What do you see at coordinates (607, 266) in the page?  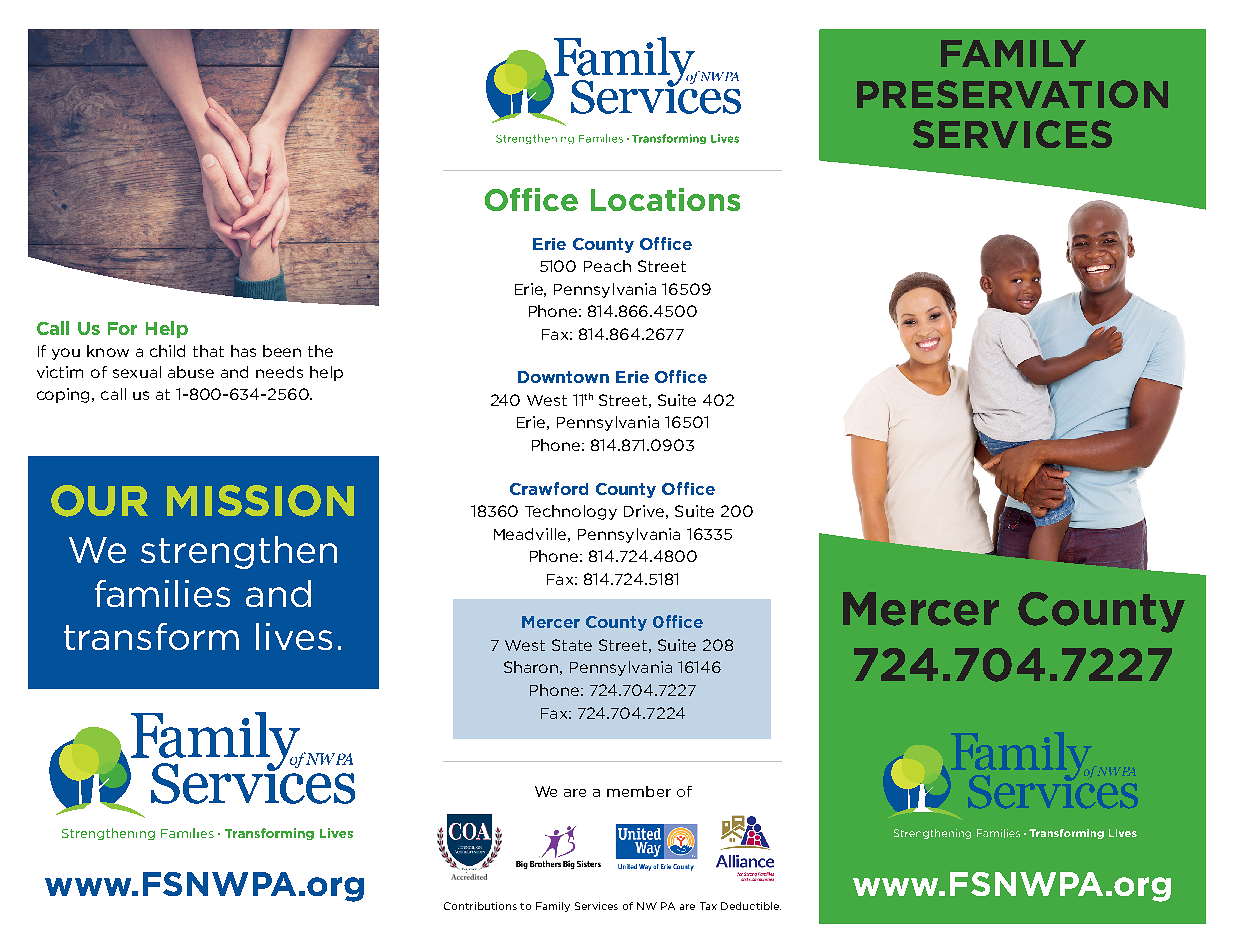 I see `Peach` at bounding box center [607, 266].
